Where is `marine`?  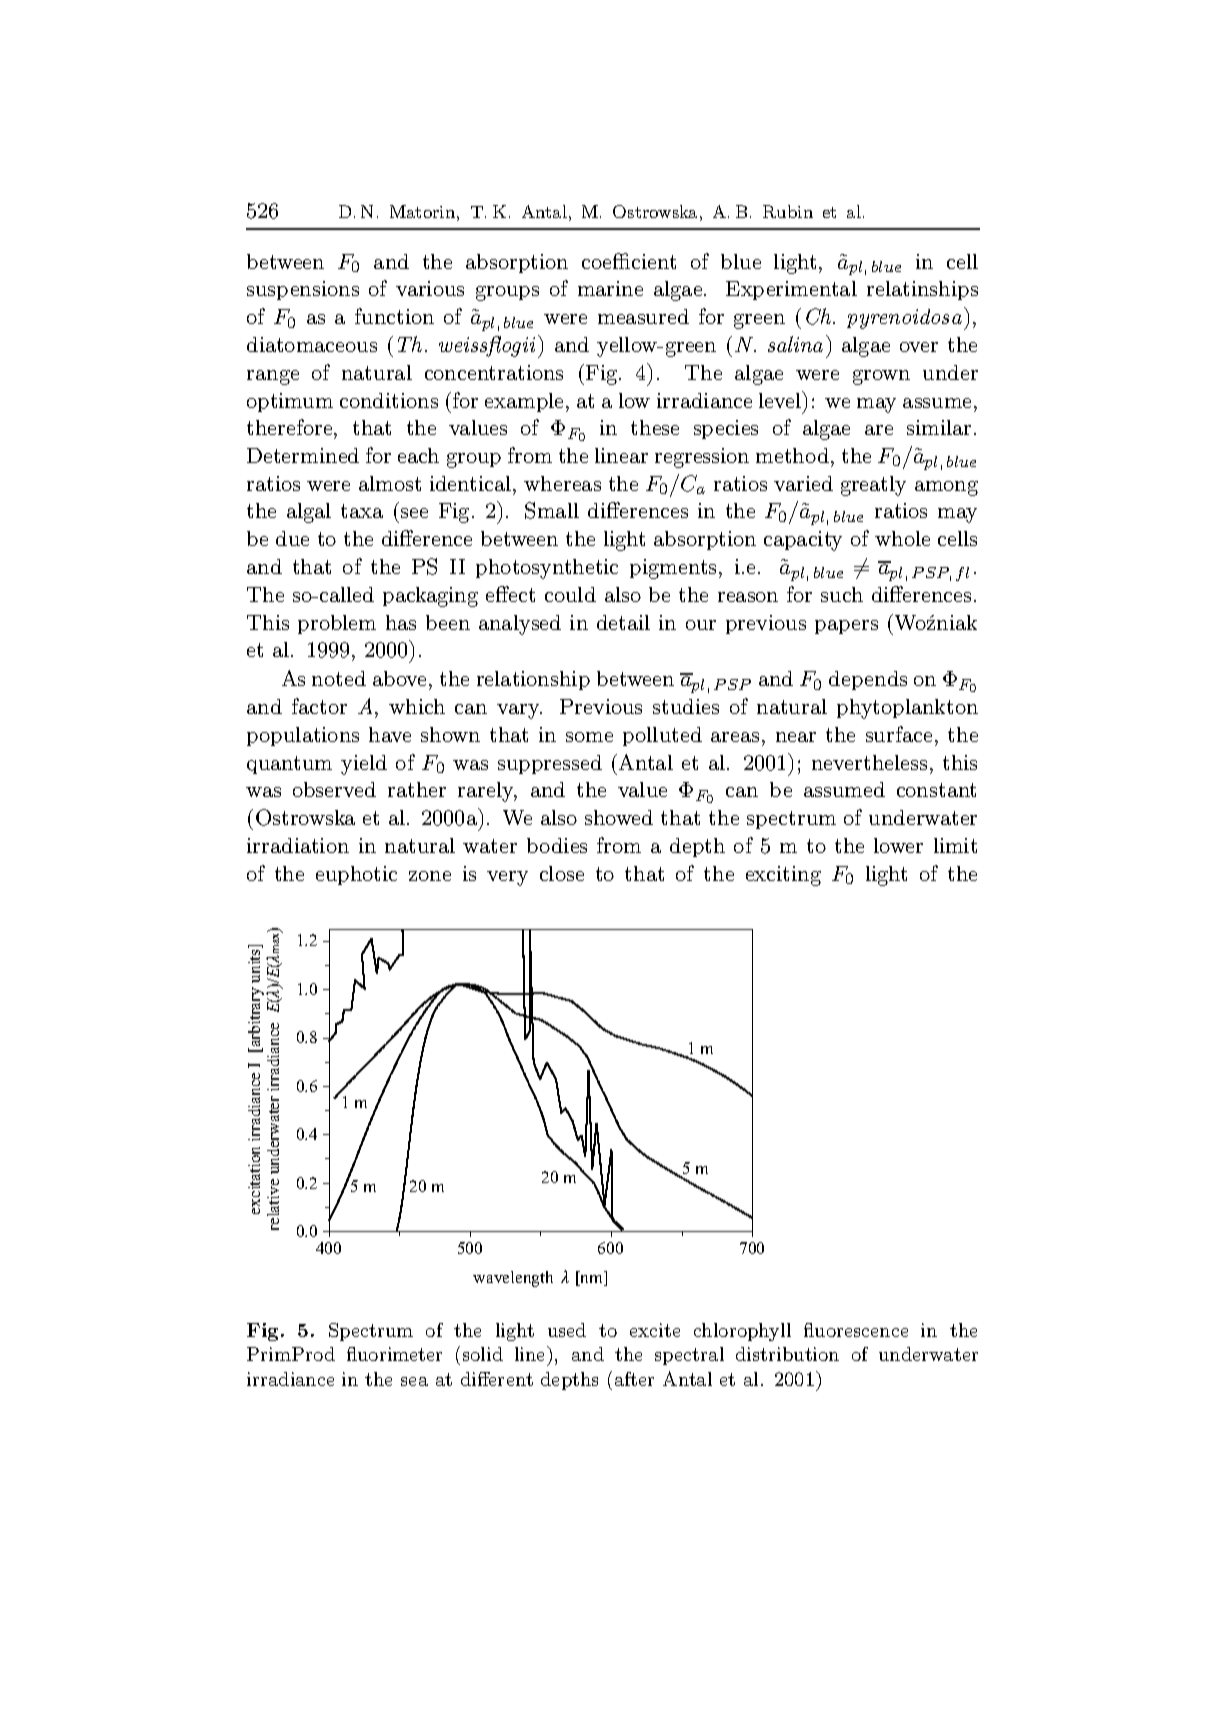
marine is located at coordinates (610, 288).
